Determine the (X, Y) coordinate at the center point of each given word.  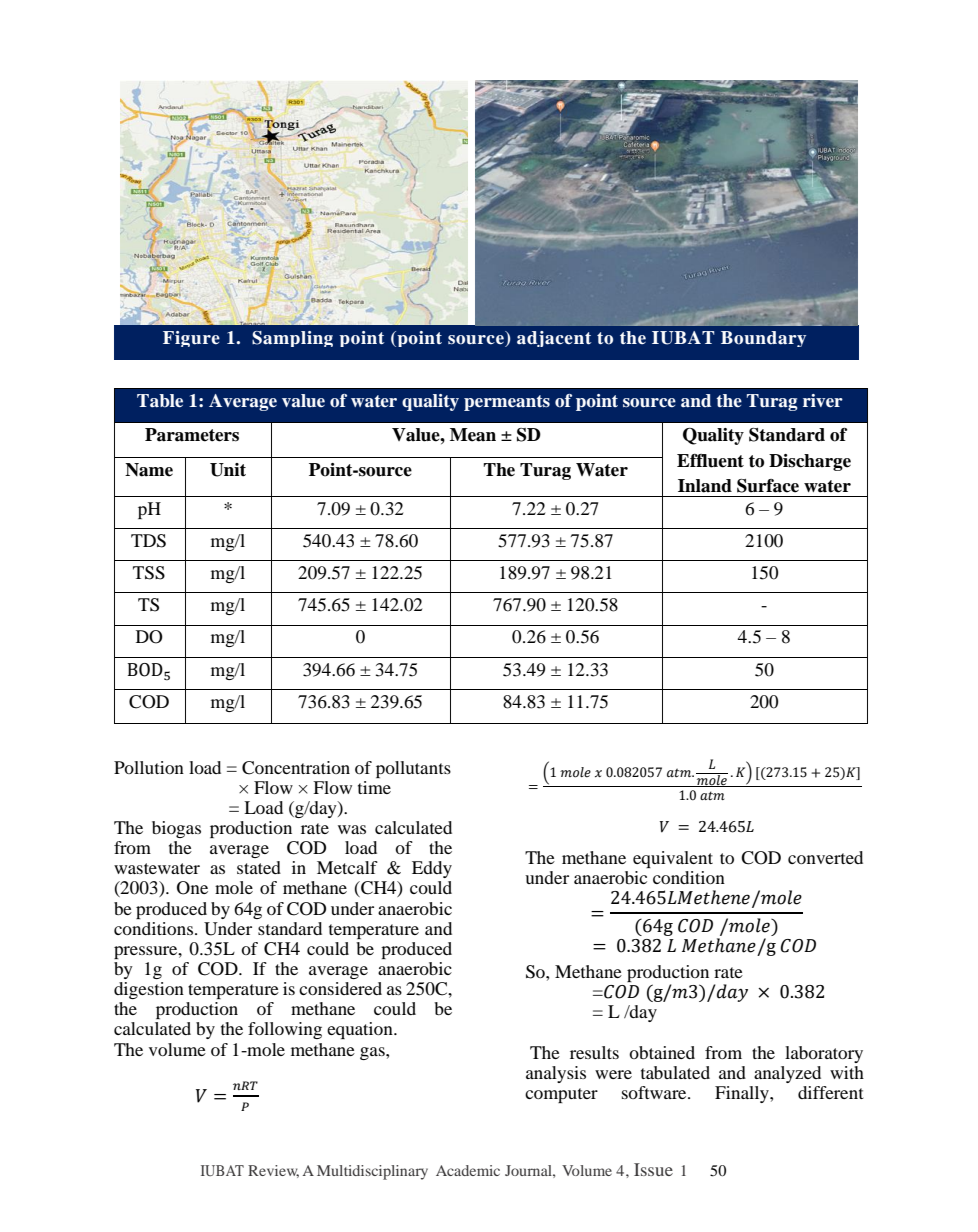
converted (825, 857)
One (192, 888)
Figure (191, 339)
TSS (149, 573)
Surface (768, 486)
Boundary (763, 339)
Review (273, 1171)
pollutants (413, 769)
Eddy (432, 869)
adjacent (554, 339)
